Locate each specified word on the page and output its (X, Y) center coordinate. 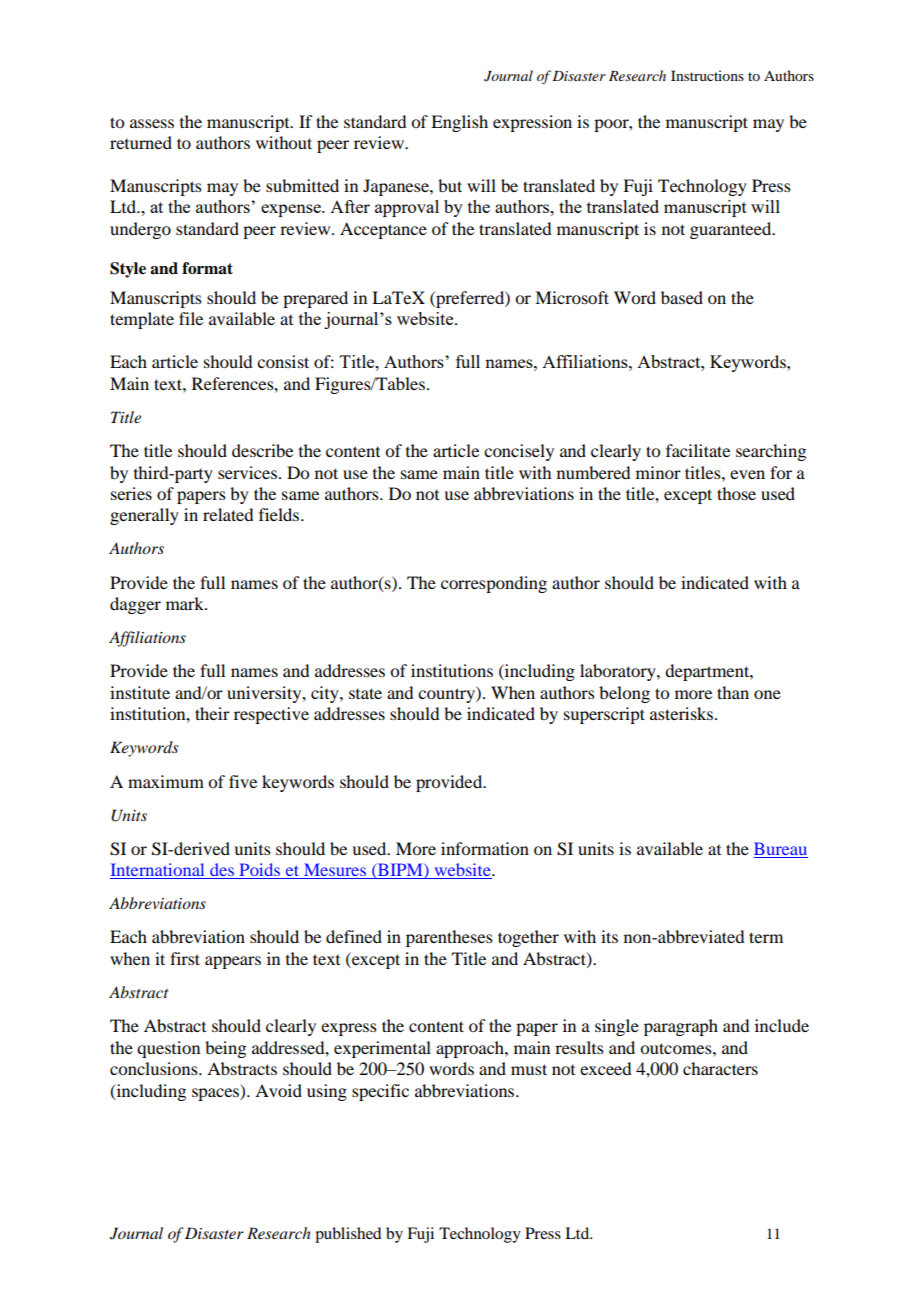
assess (152, 123)
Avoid (278, 1090)
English (459, 123)
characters (720, 1068)
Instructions (707, 75)
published (348, 1235)
